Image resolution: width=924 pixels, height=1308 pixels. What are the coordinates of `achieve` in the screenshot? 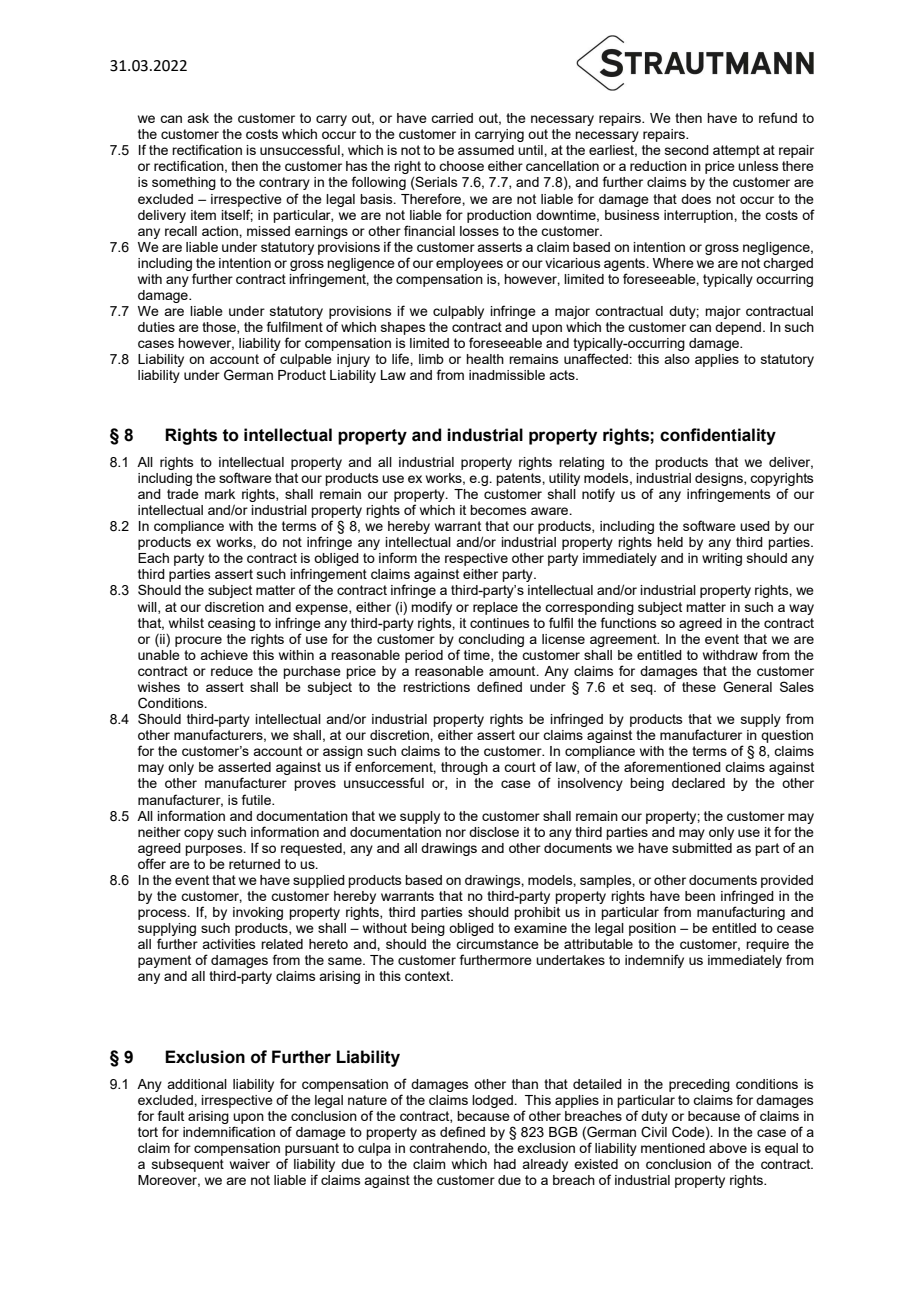 It's located at (224, 655).
